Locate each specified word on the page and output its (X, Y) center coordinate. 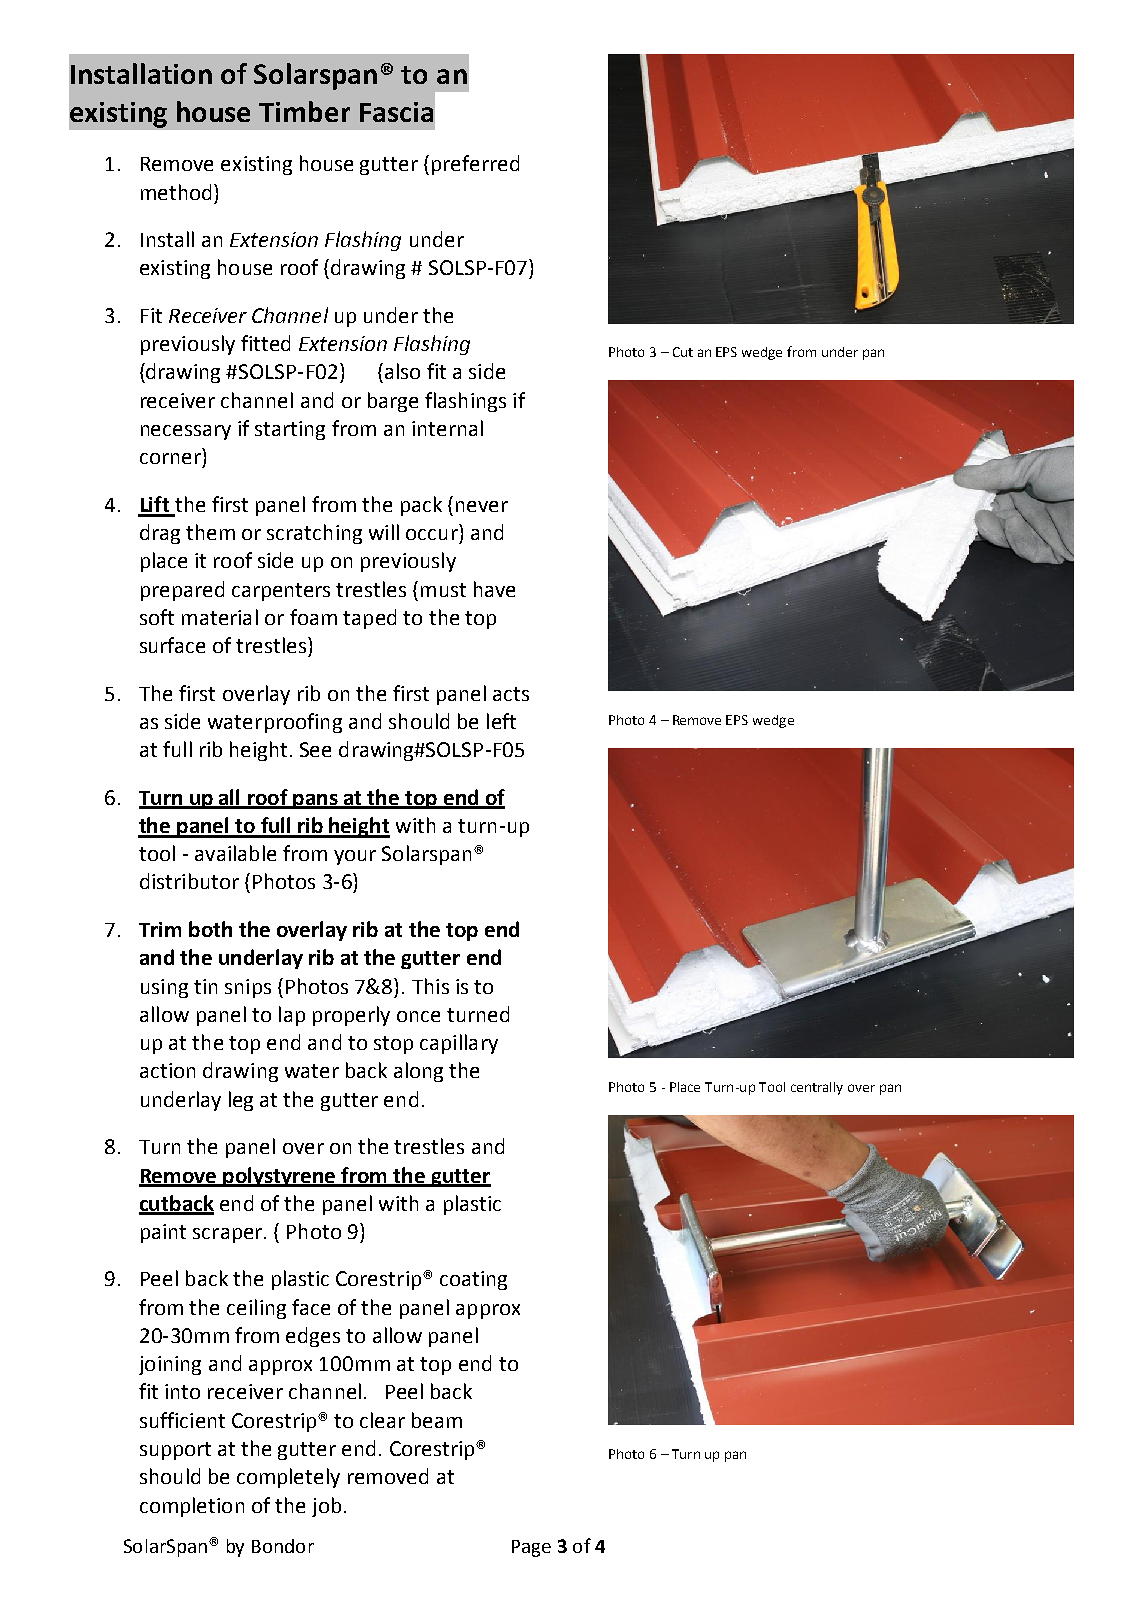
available (235, 853)
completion (192, 1507)
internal (447, 428)
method (176, 192)
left (501, 721)
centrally (817, 1088)
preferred (475, 165)
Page (531, 1548)
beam (437, 1420)
